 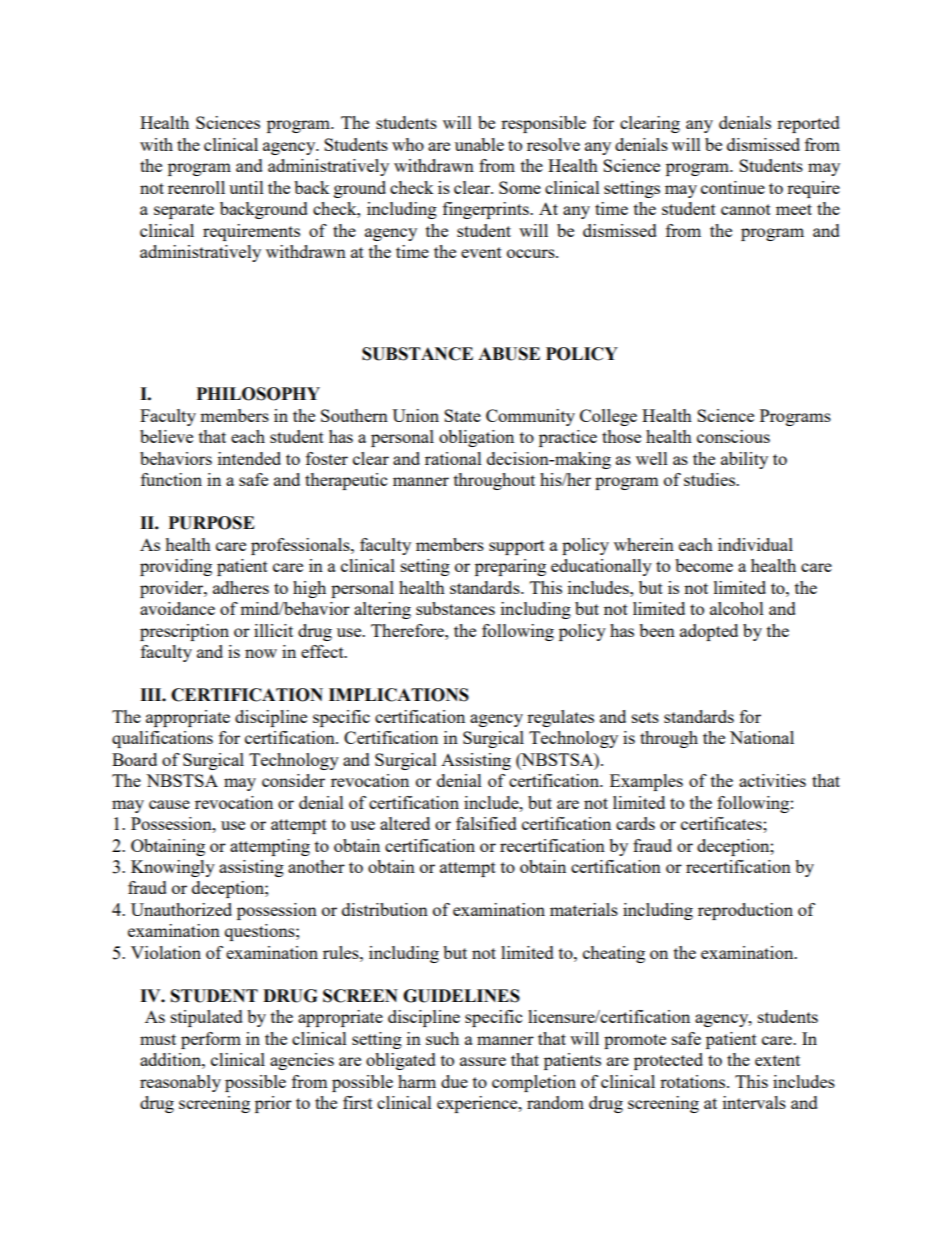 I want to click on avoidance, so click(x=177, y=608).
